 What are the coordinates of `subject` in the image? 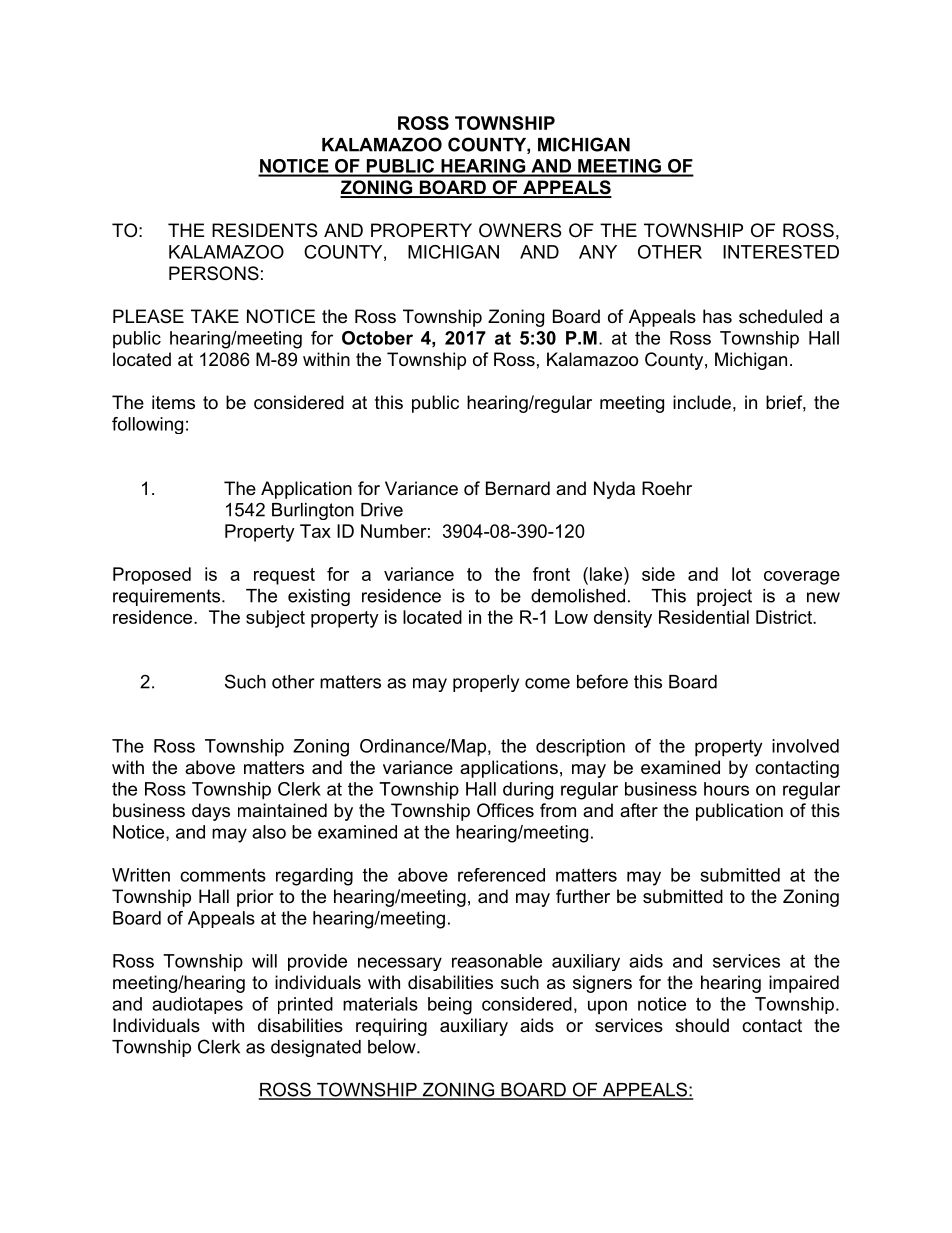 It's located at (275, 619).
